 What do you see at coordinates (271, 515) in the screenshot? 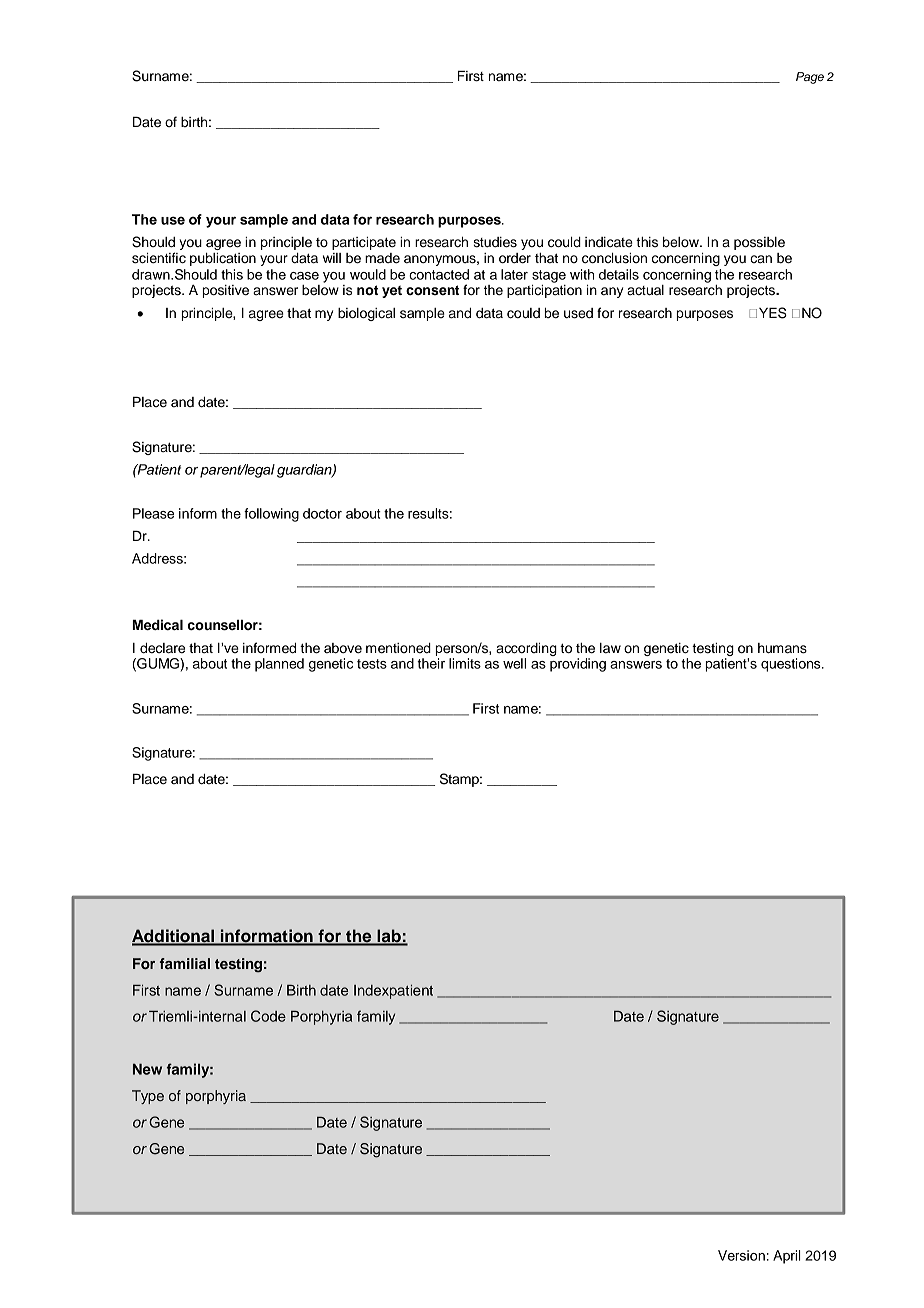
I see `following` at bounding box center [271, 515].
